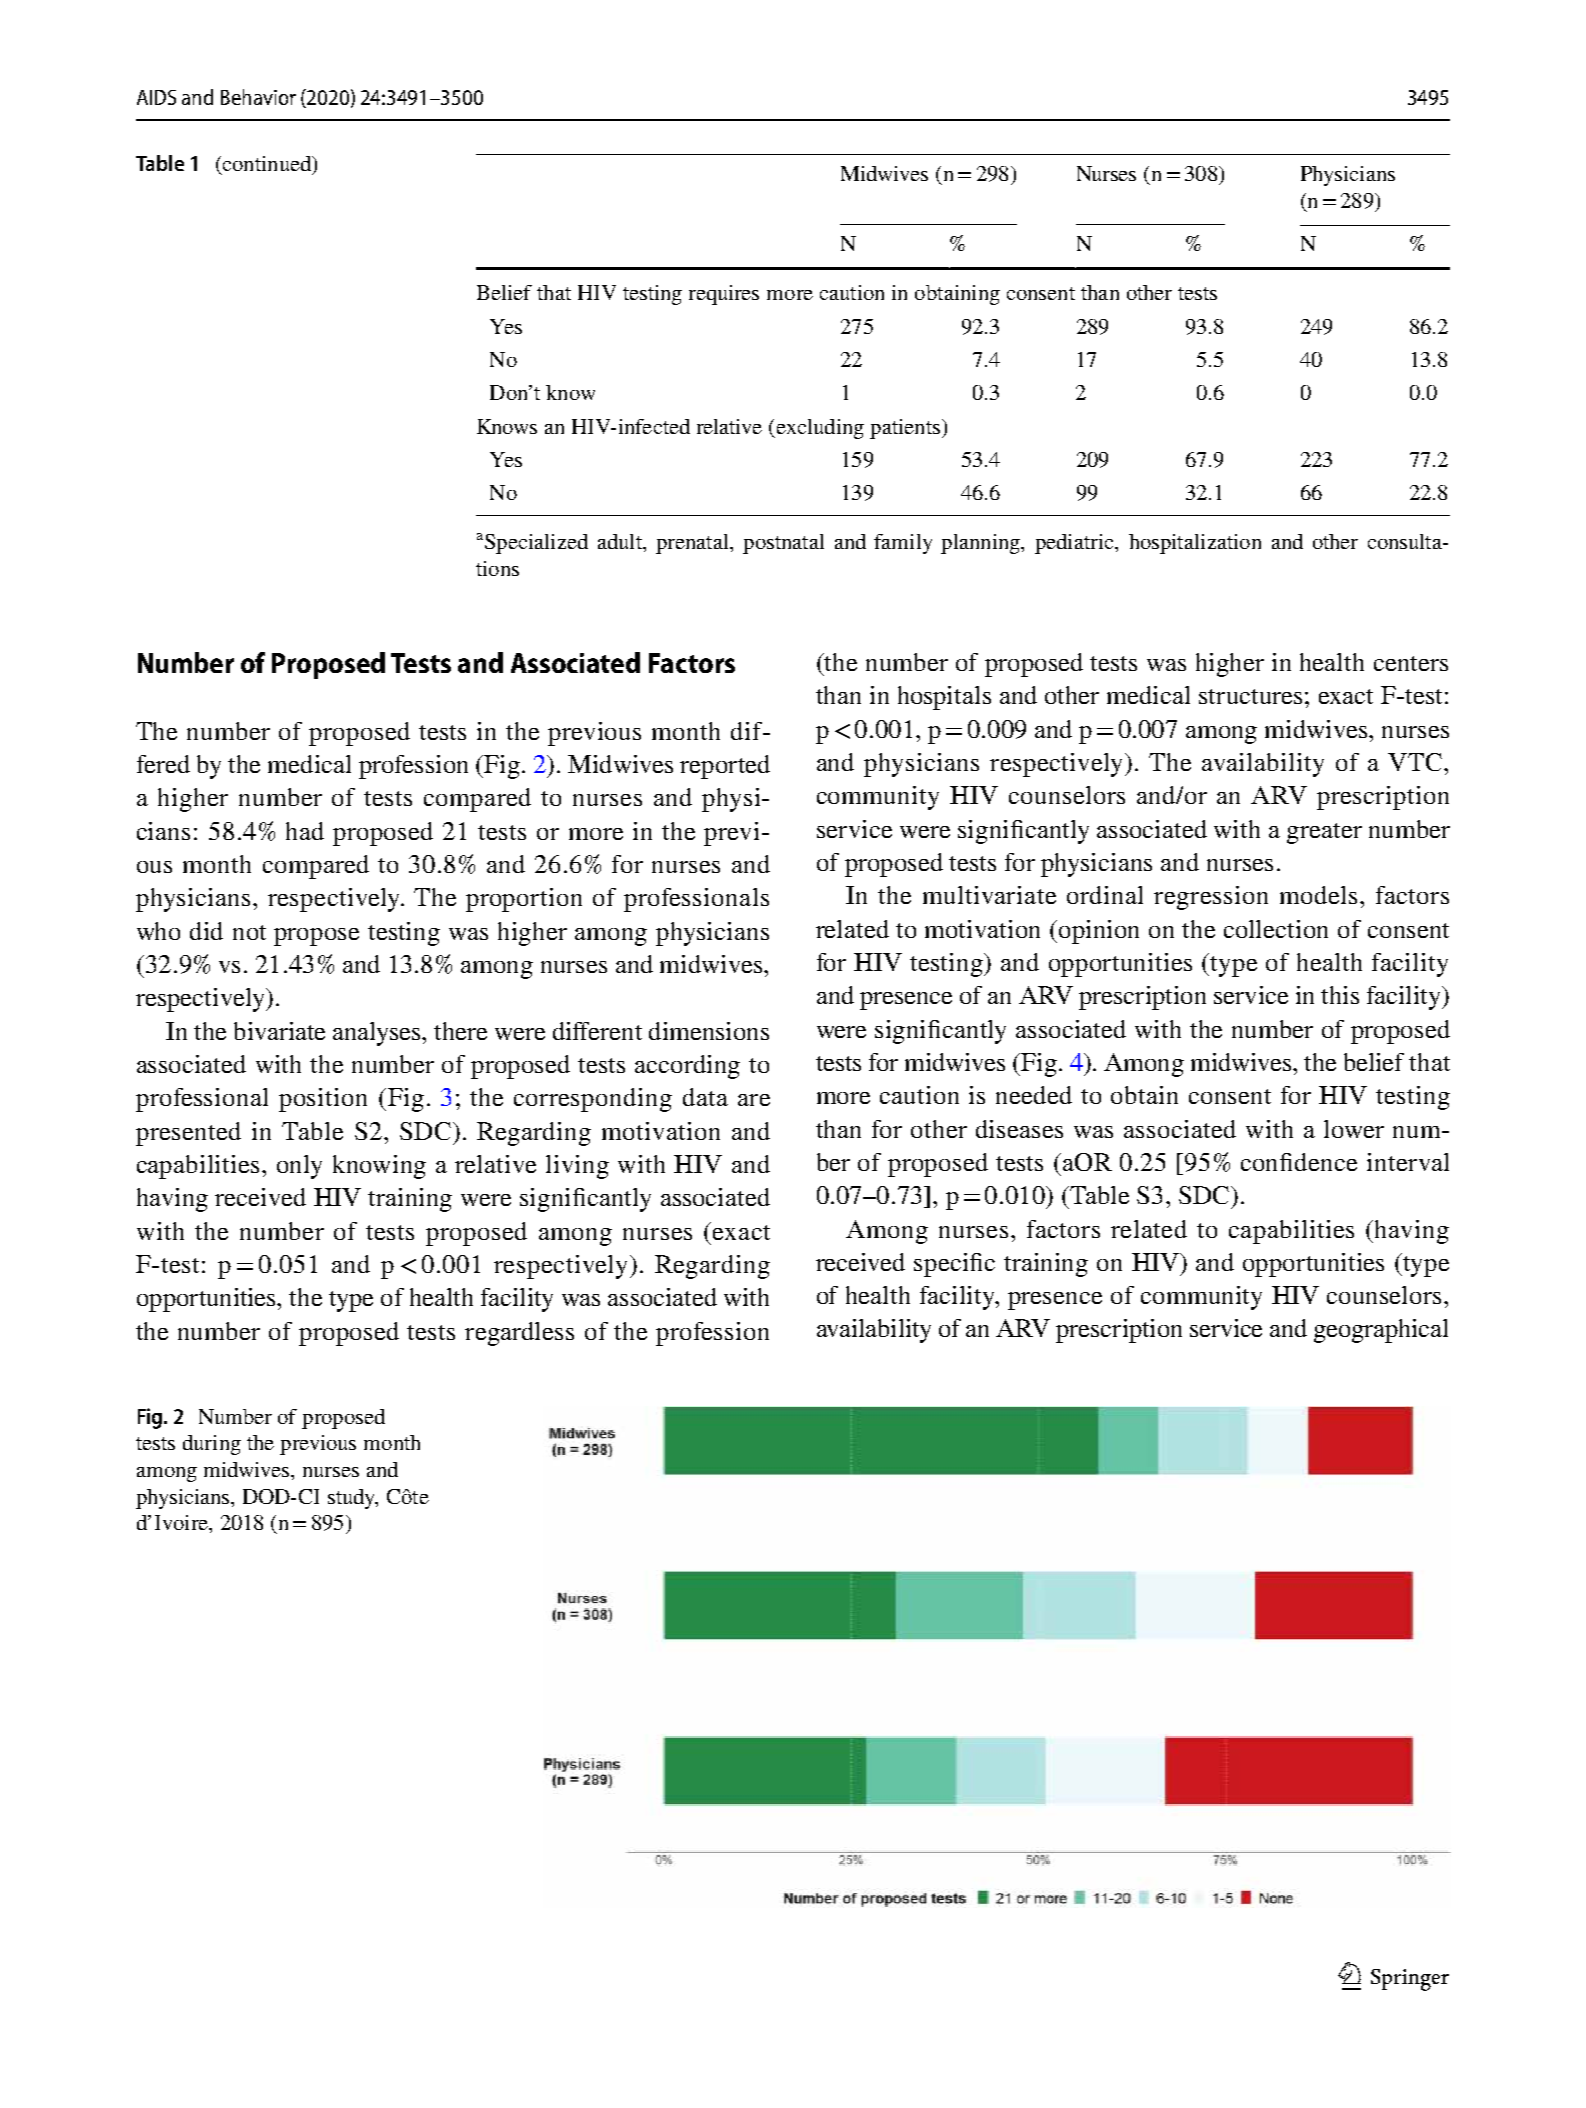 This document has height=2108, width=1586. What do you see at coordinates (724, 295) in the document?
I see `requires` at bounding box center [724, 295].
